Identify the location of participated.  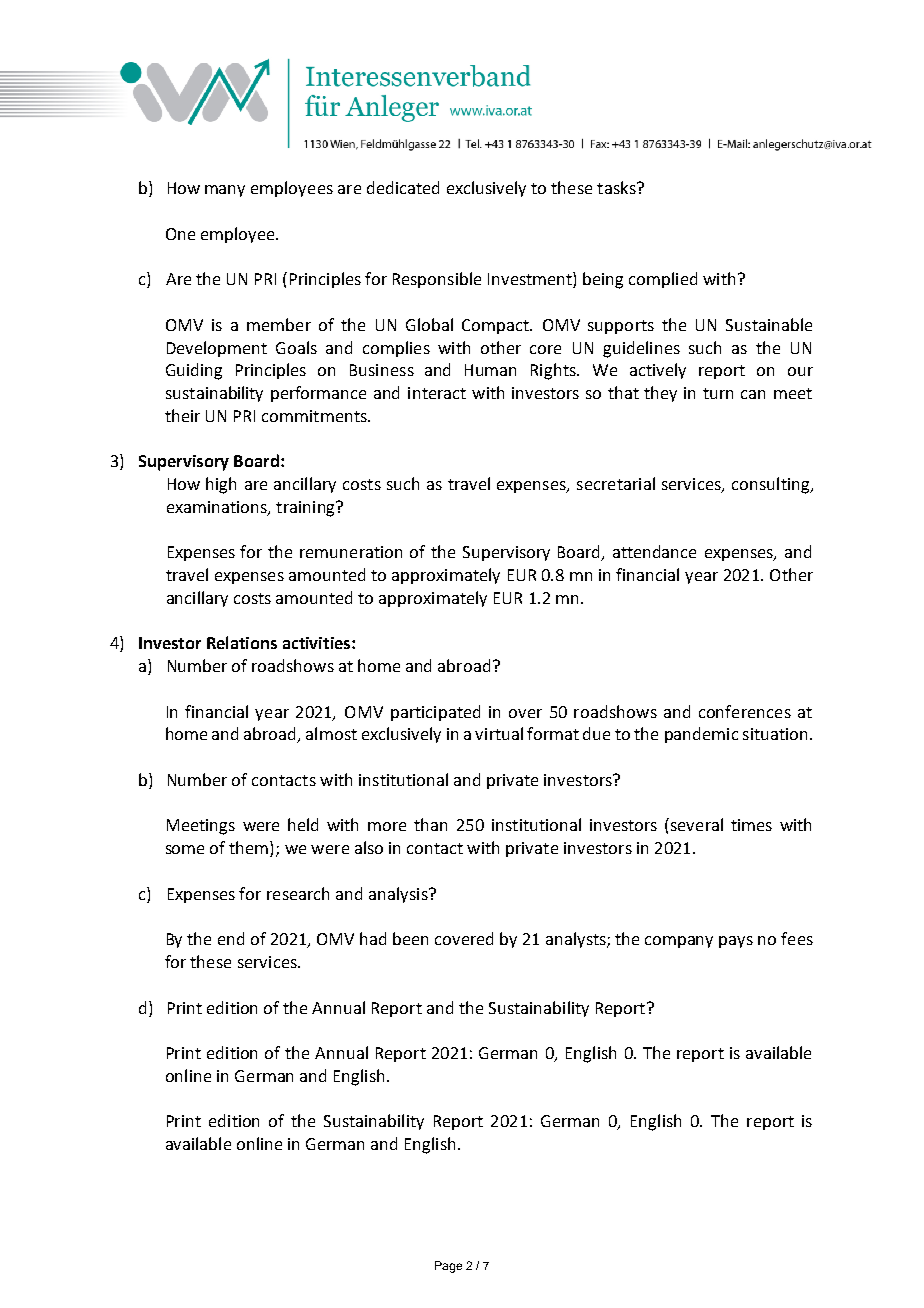
(435, 713).
